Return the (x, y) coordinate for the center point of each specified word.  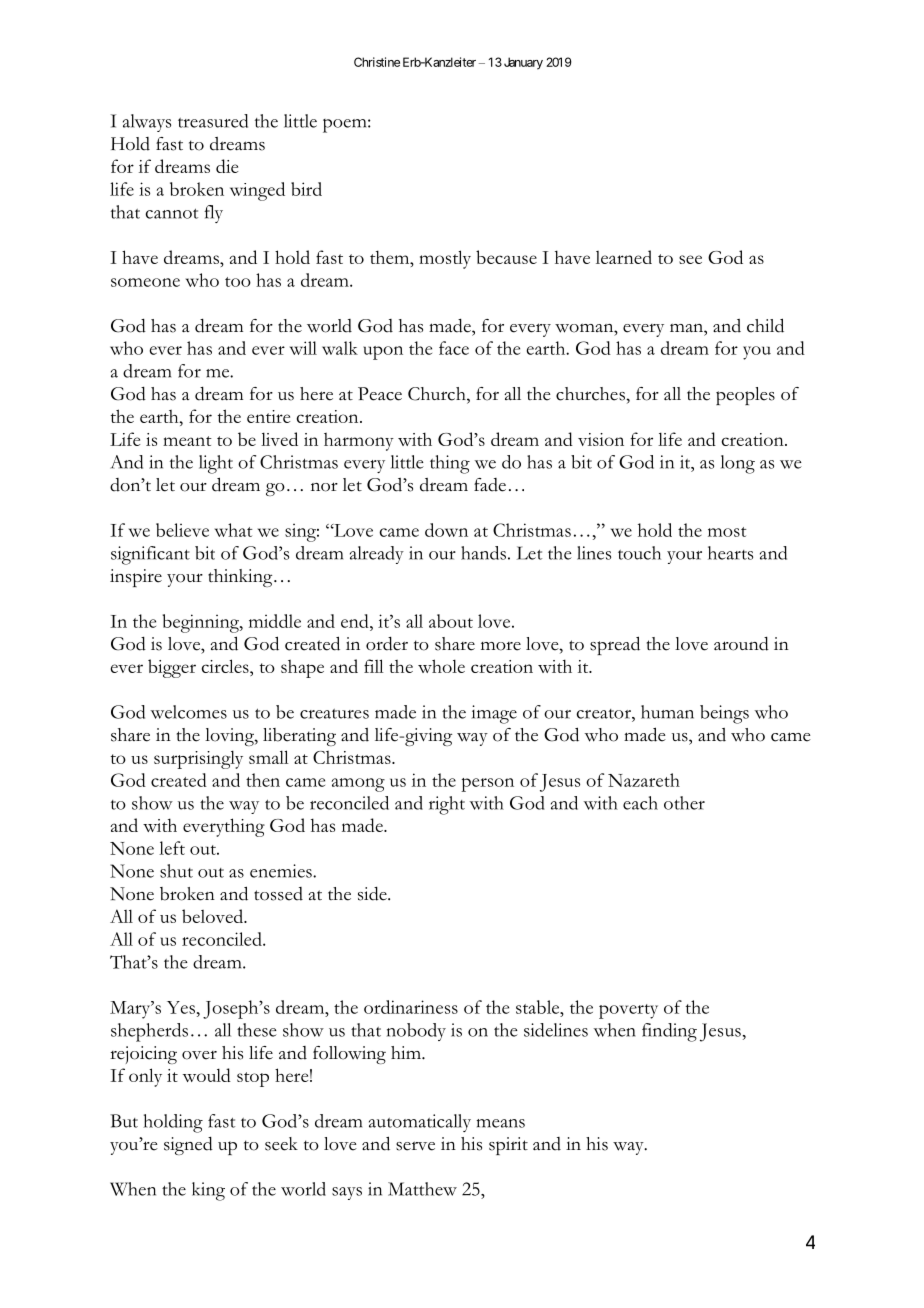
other (684, 803)
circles (226, 666)
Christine (377, 62)
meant (187, 441)
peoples (745, 396)
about (451, 621)
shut (176, 871)
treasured (213, 121)
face (454, 348)
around (741, 644)
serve (415, 1146)
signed (188, 1146)
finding (669, 1032)
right (447, 805)
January (523, 63)
